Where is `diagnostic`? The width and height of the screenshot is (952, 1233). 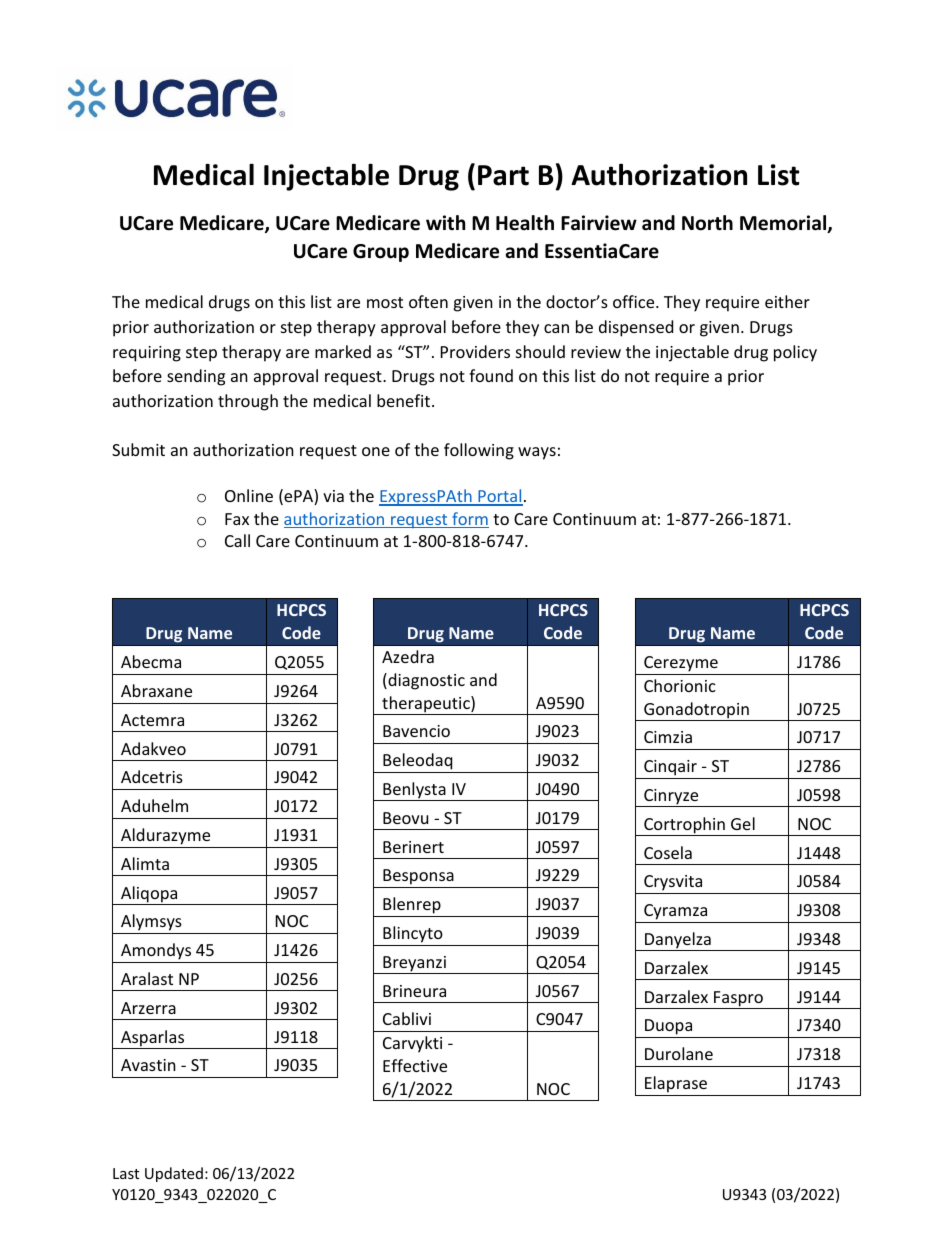 diagnostic is located at coordinates (425, 681).
